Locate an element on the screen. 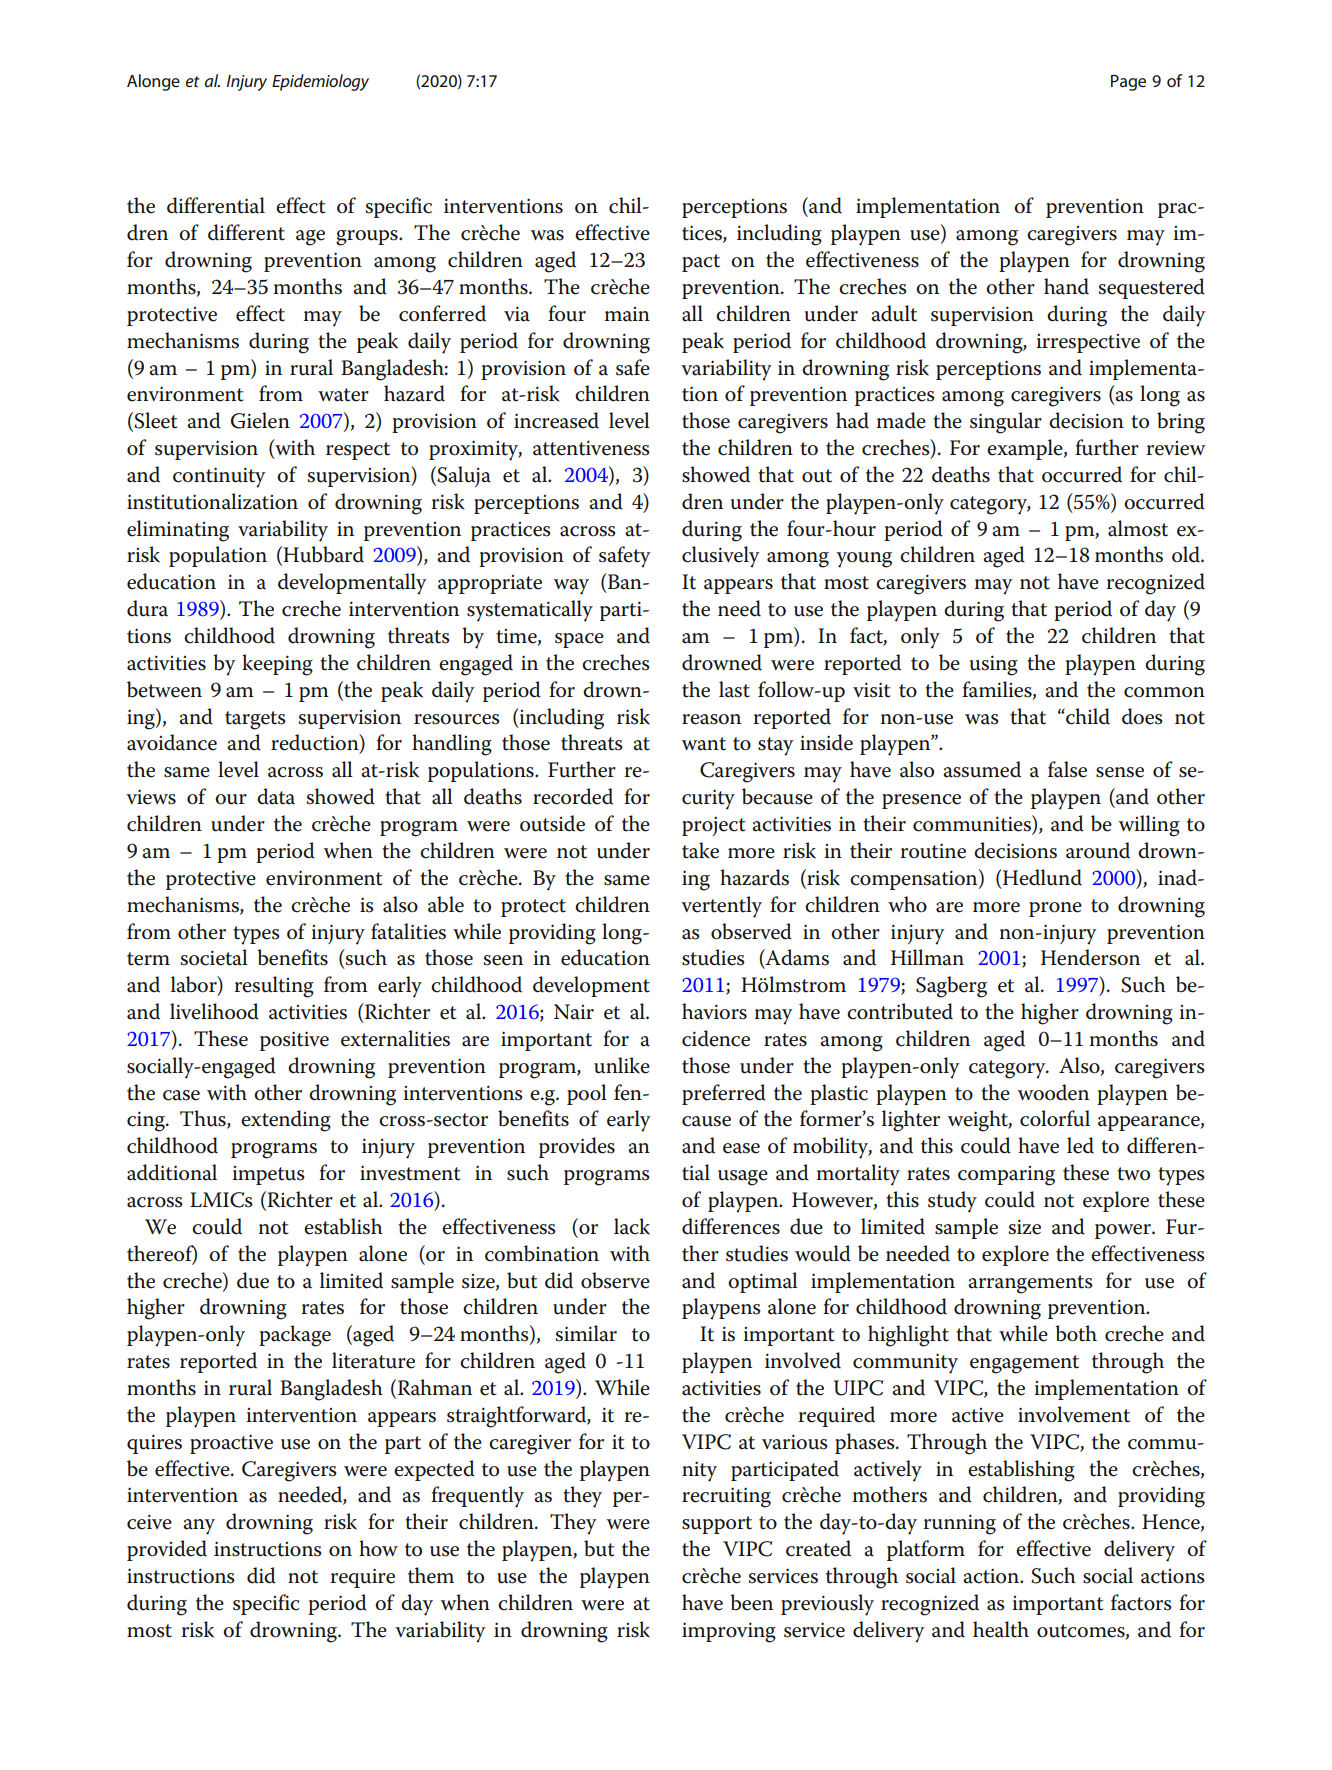 The image size is (1332, 1770). been is located at coordinates (751, 1602).
